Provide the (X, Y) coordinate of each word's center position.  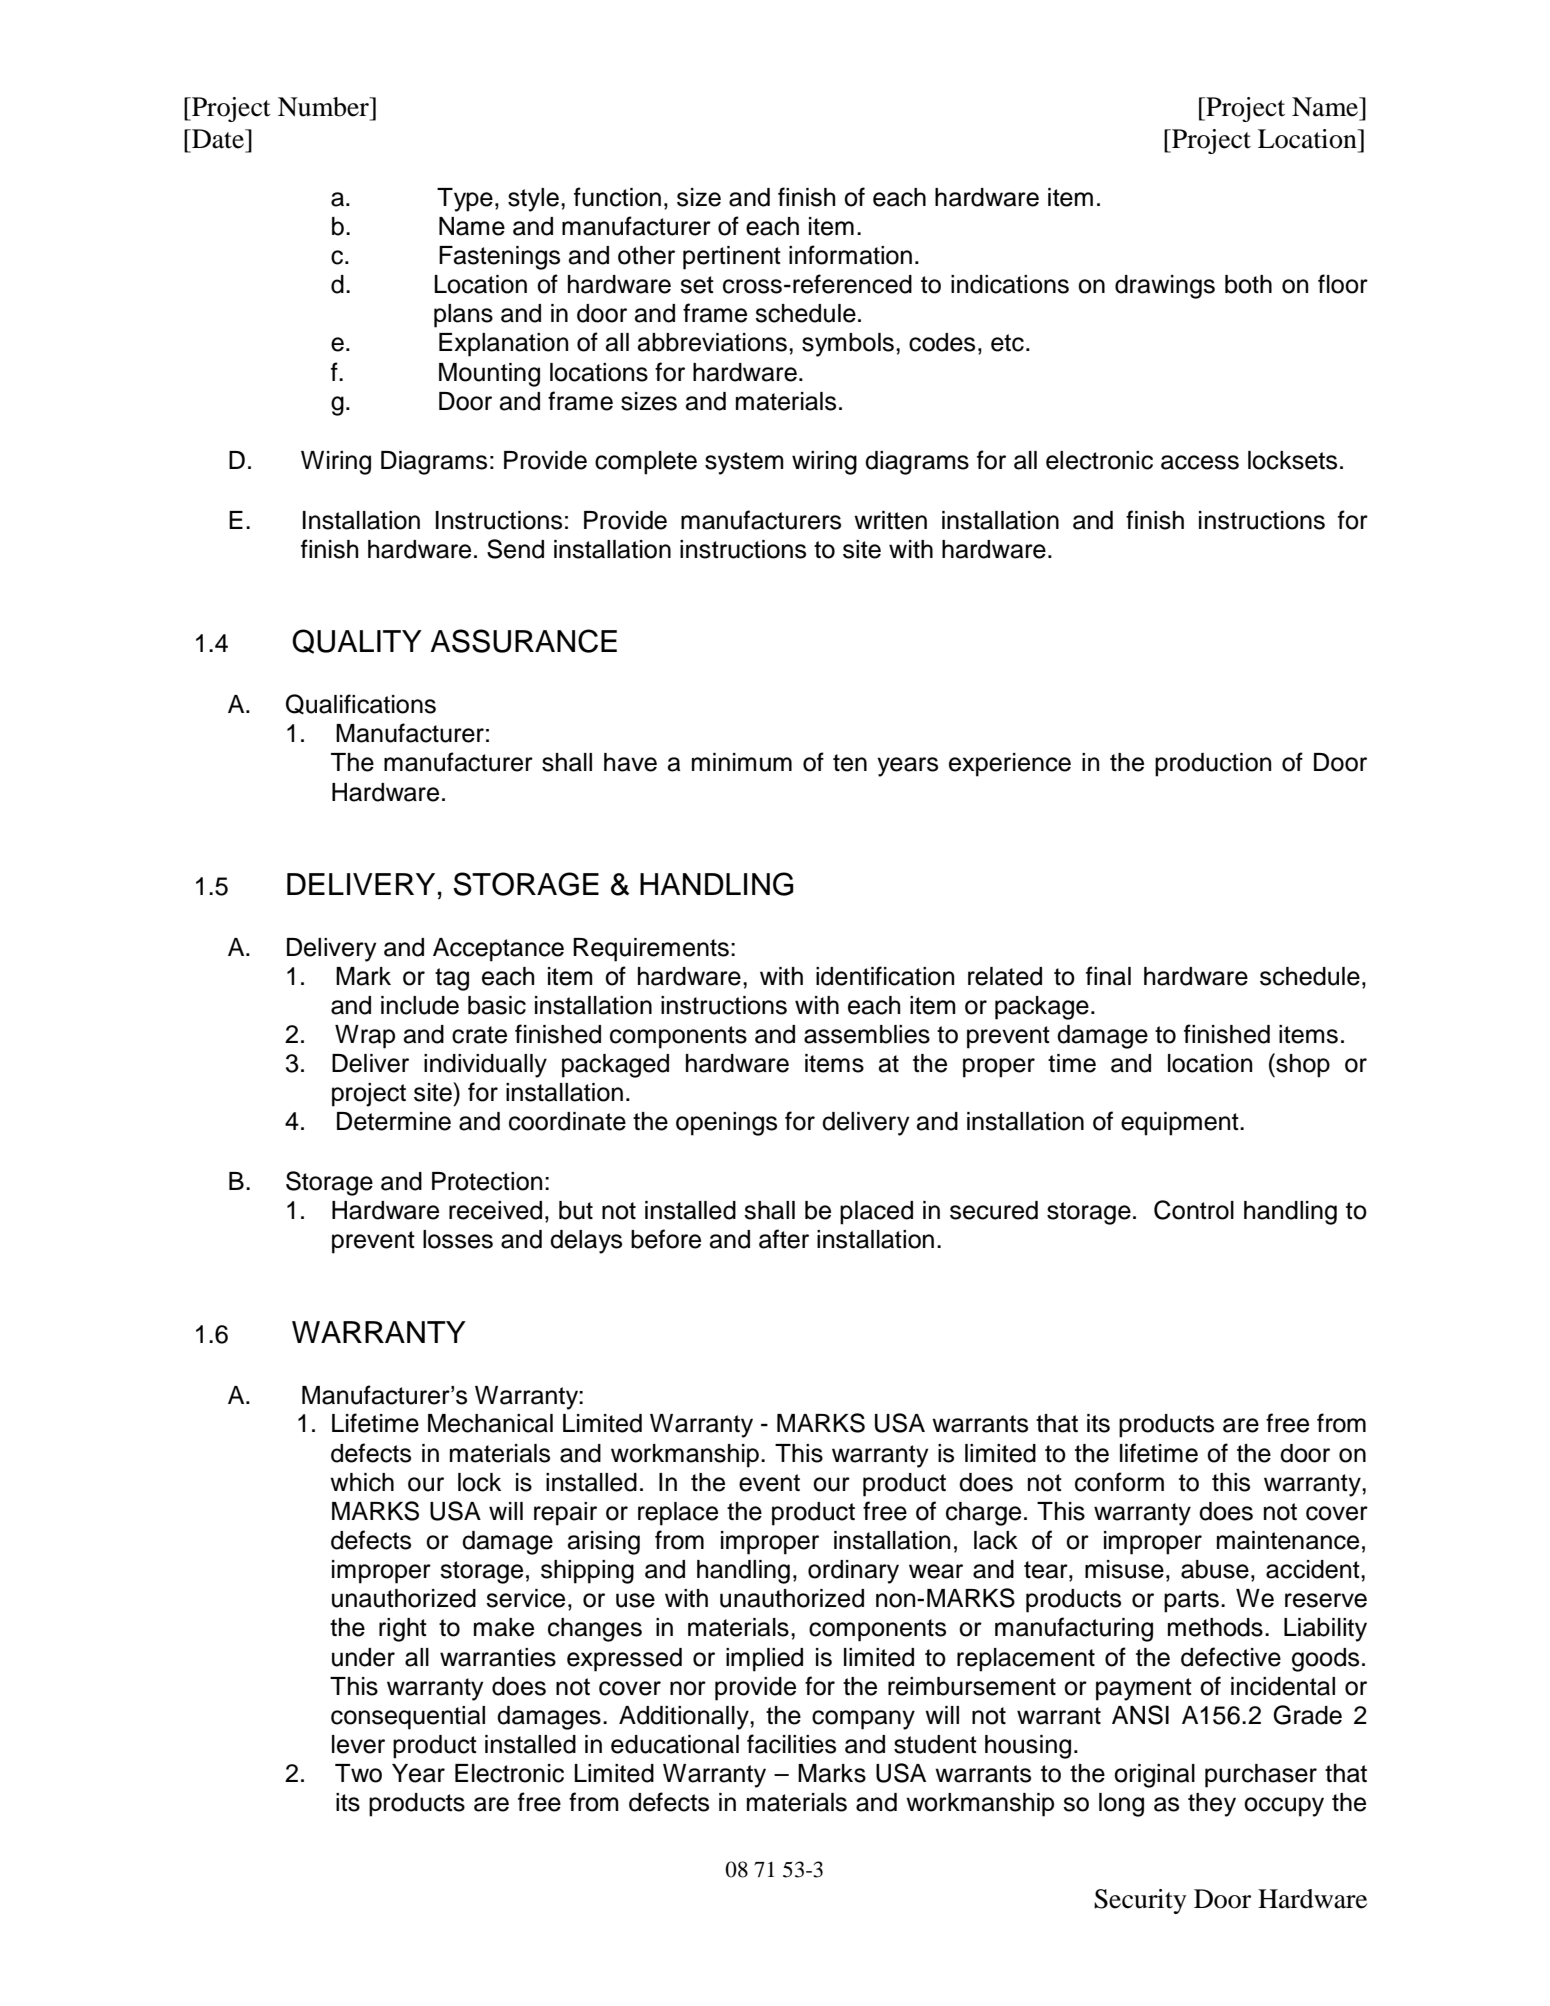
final (1108, 976)
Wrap (365, 1037)
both (1248, 284)
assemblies (867, 1034)
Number (324, 107)
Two (358, 1773)
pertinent (732, 258)
